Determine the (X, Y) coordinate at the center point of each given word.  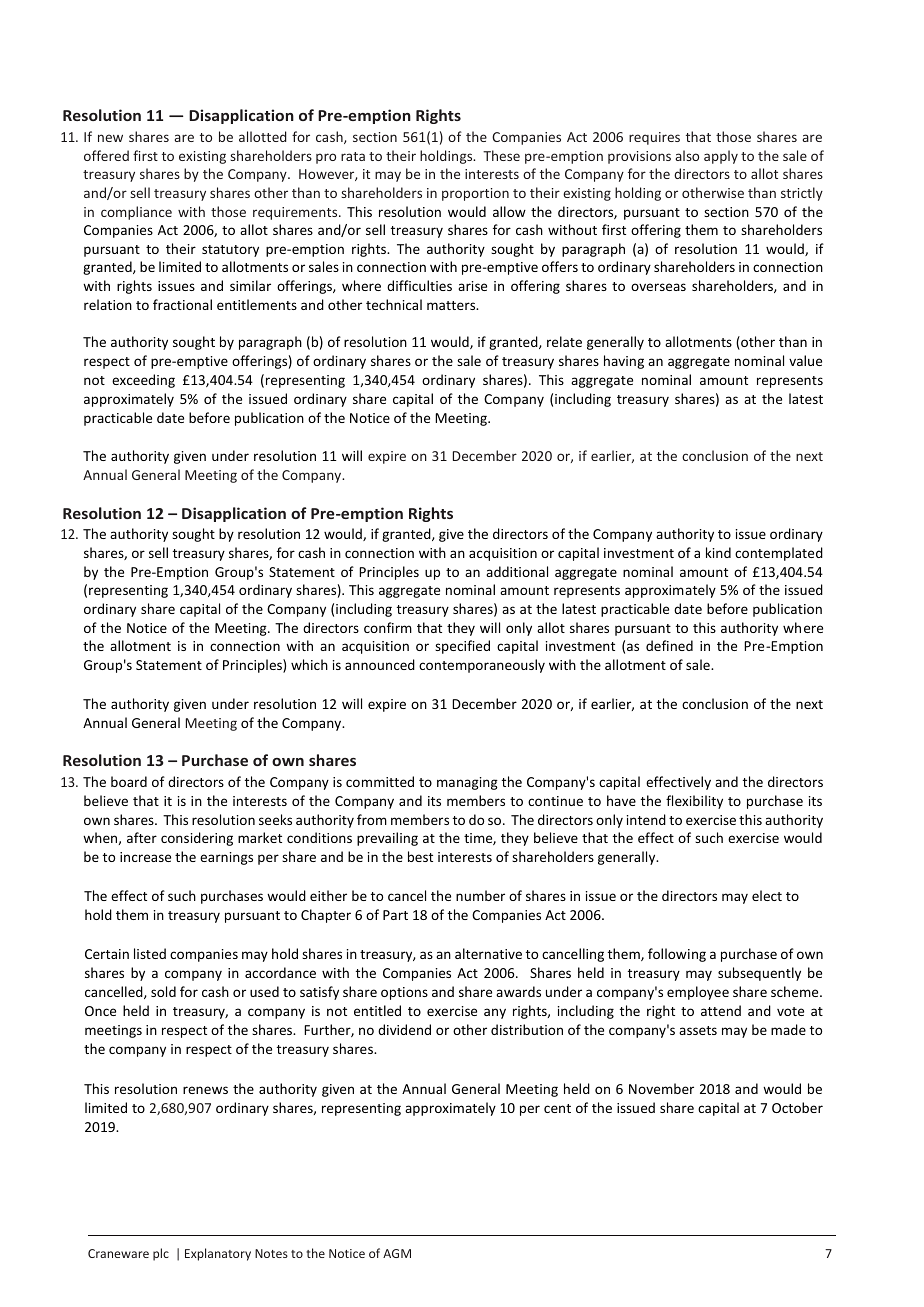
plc (161, 1254)
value (805, 360)
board (129, 781)
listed (150, 953)
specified (462, 647)
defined (669, 645)
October (797, 1107)
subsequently (759, 974)
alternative (488, 953)
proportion (475, 194)
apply (721, 157)
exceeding (143, 381)
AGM (397, 1253)
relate (564, 341)
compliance (136, 213)
